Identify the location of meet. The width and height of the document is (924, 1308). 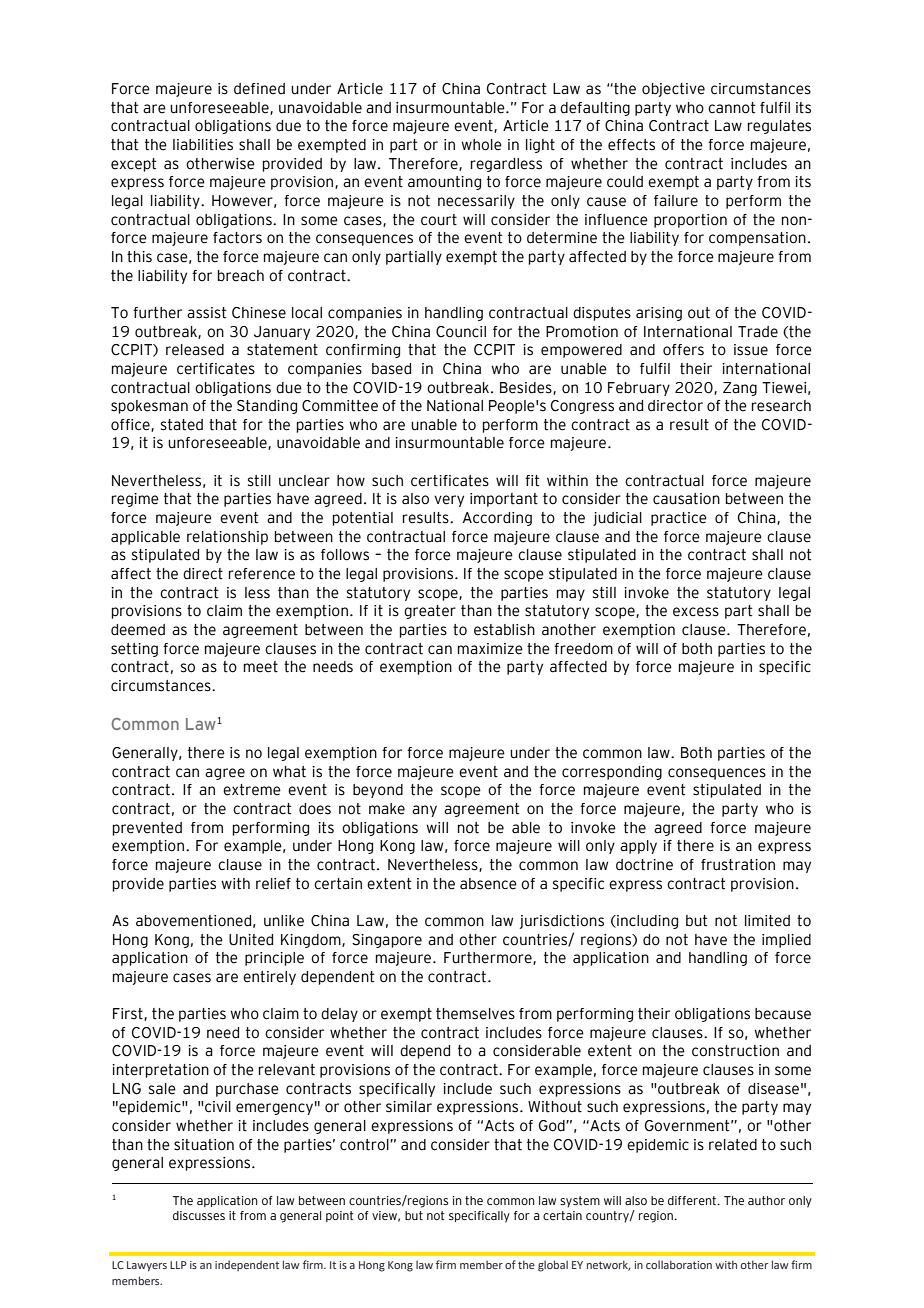
(261, 667).
